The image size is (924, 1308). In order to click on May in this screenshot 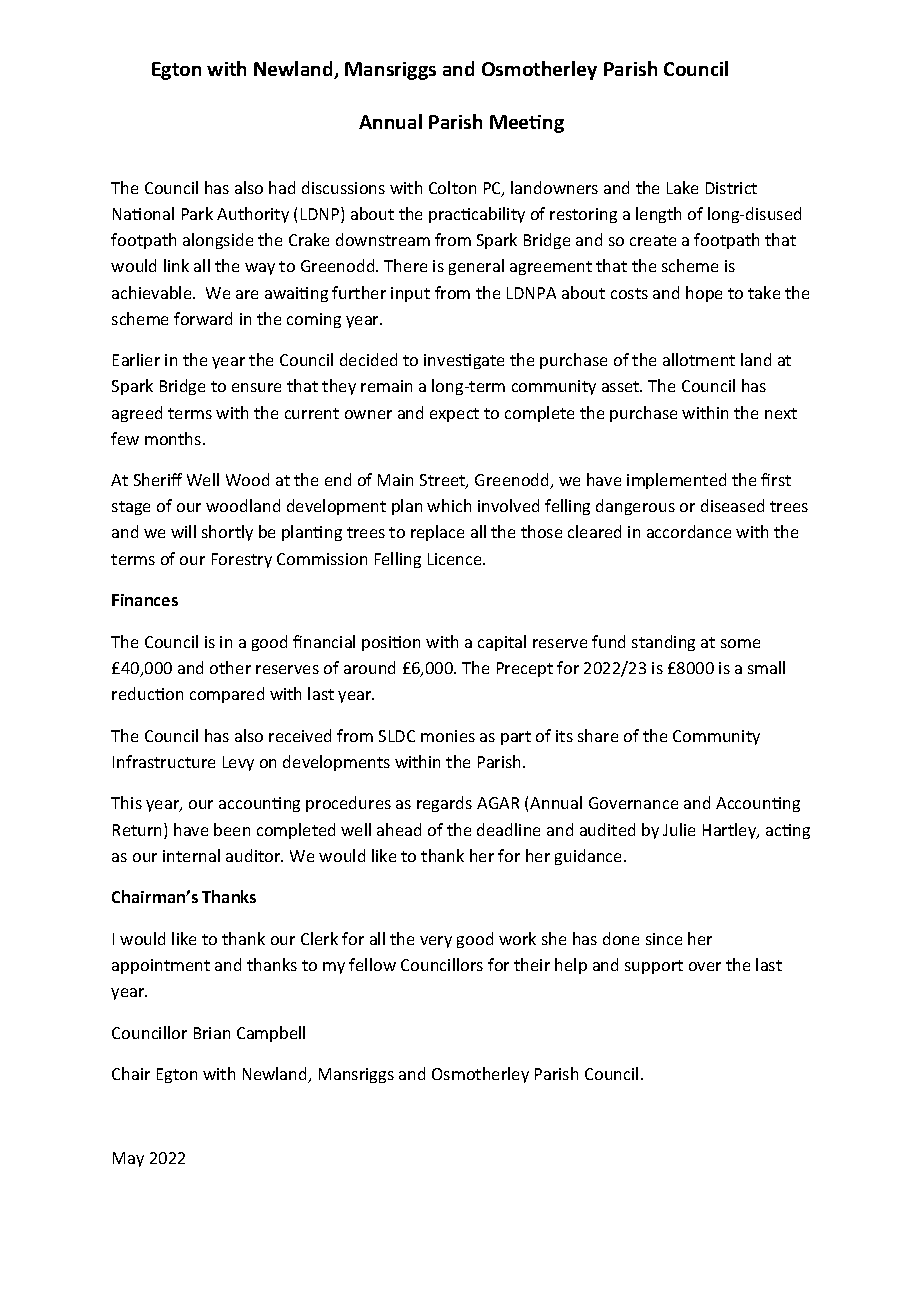, I will do `click(128, 1159)`.
